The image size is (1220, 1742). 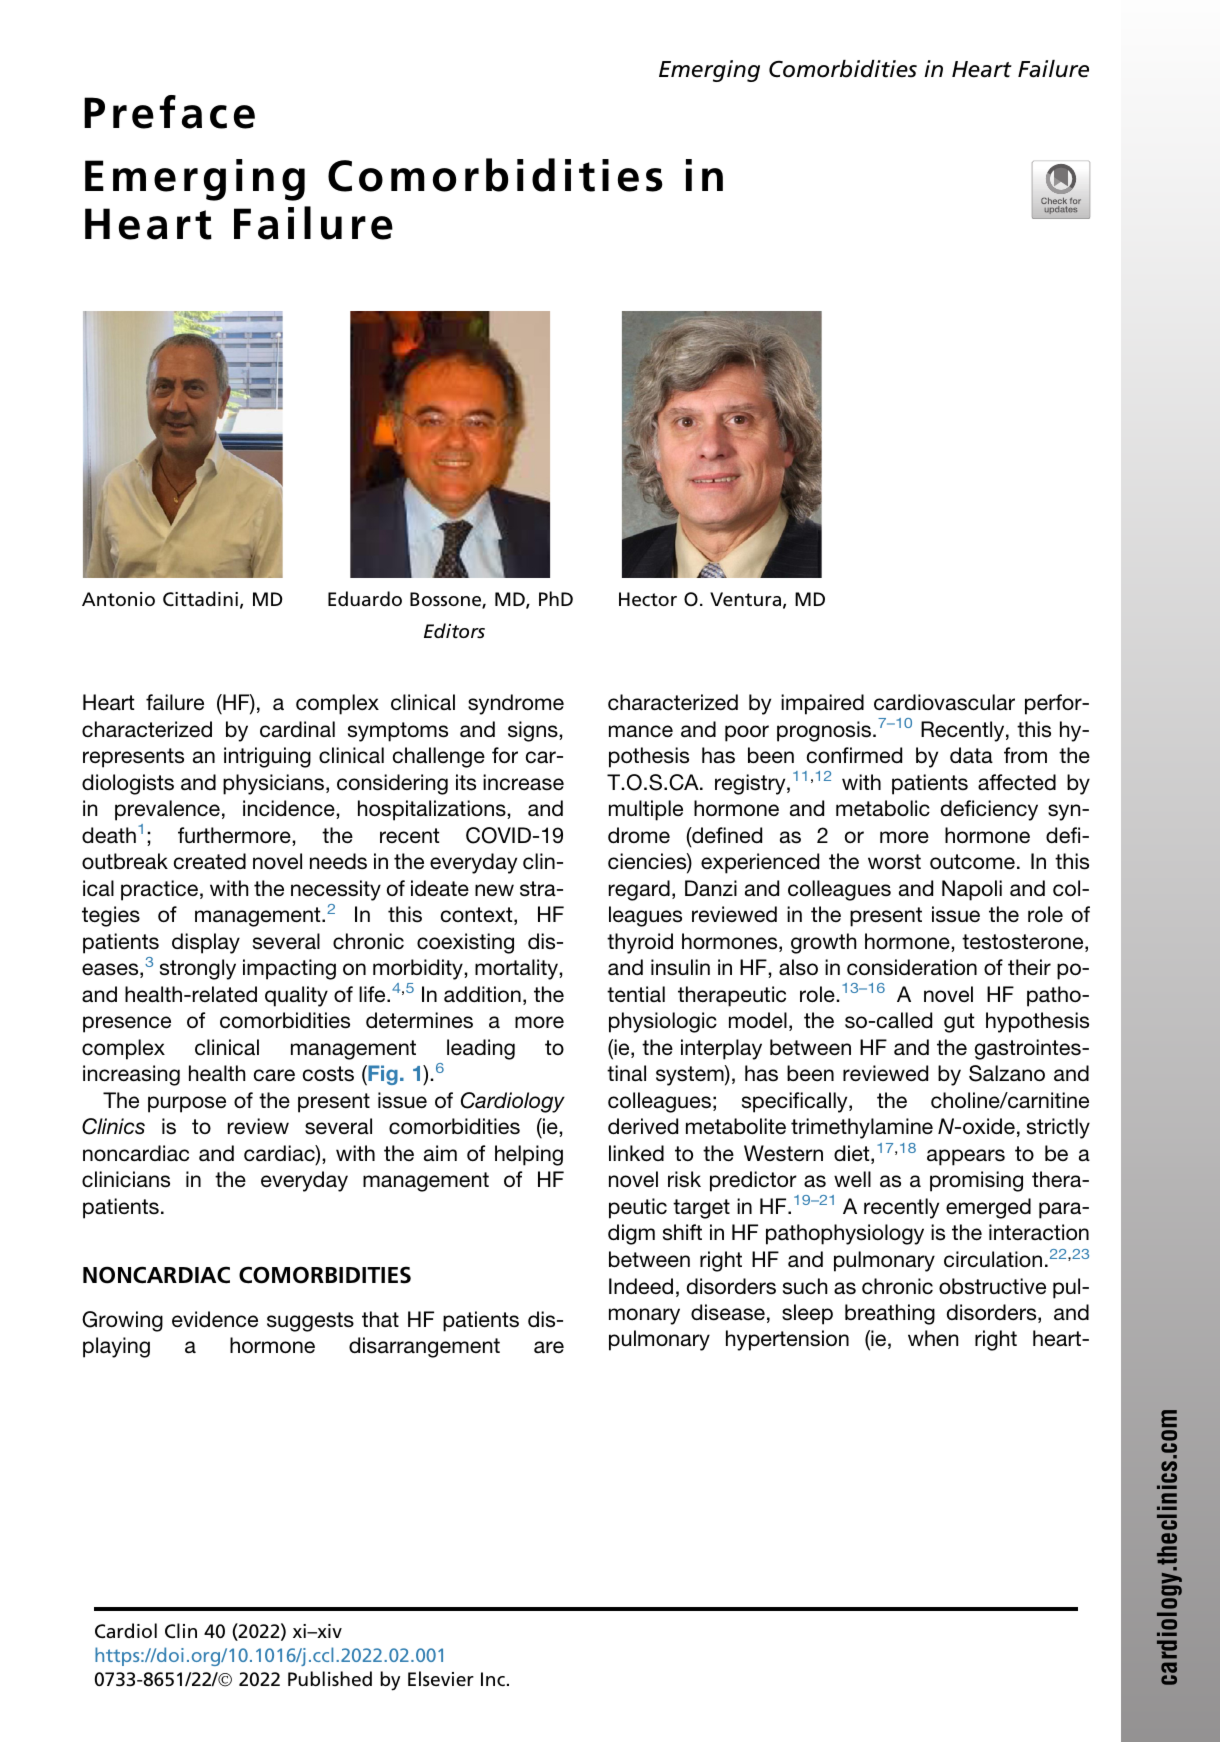 I want to click on thyroid, so click(x=640, y=943).
